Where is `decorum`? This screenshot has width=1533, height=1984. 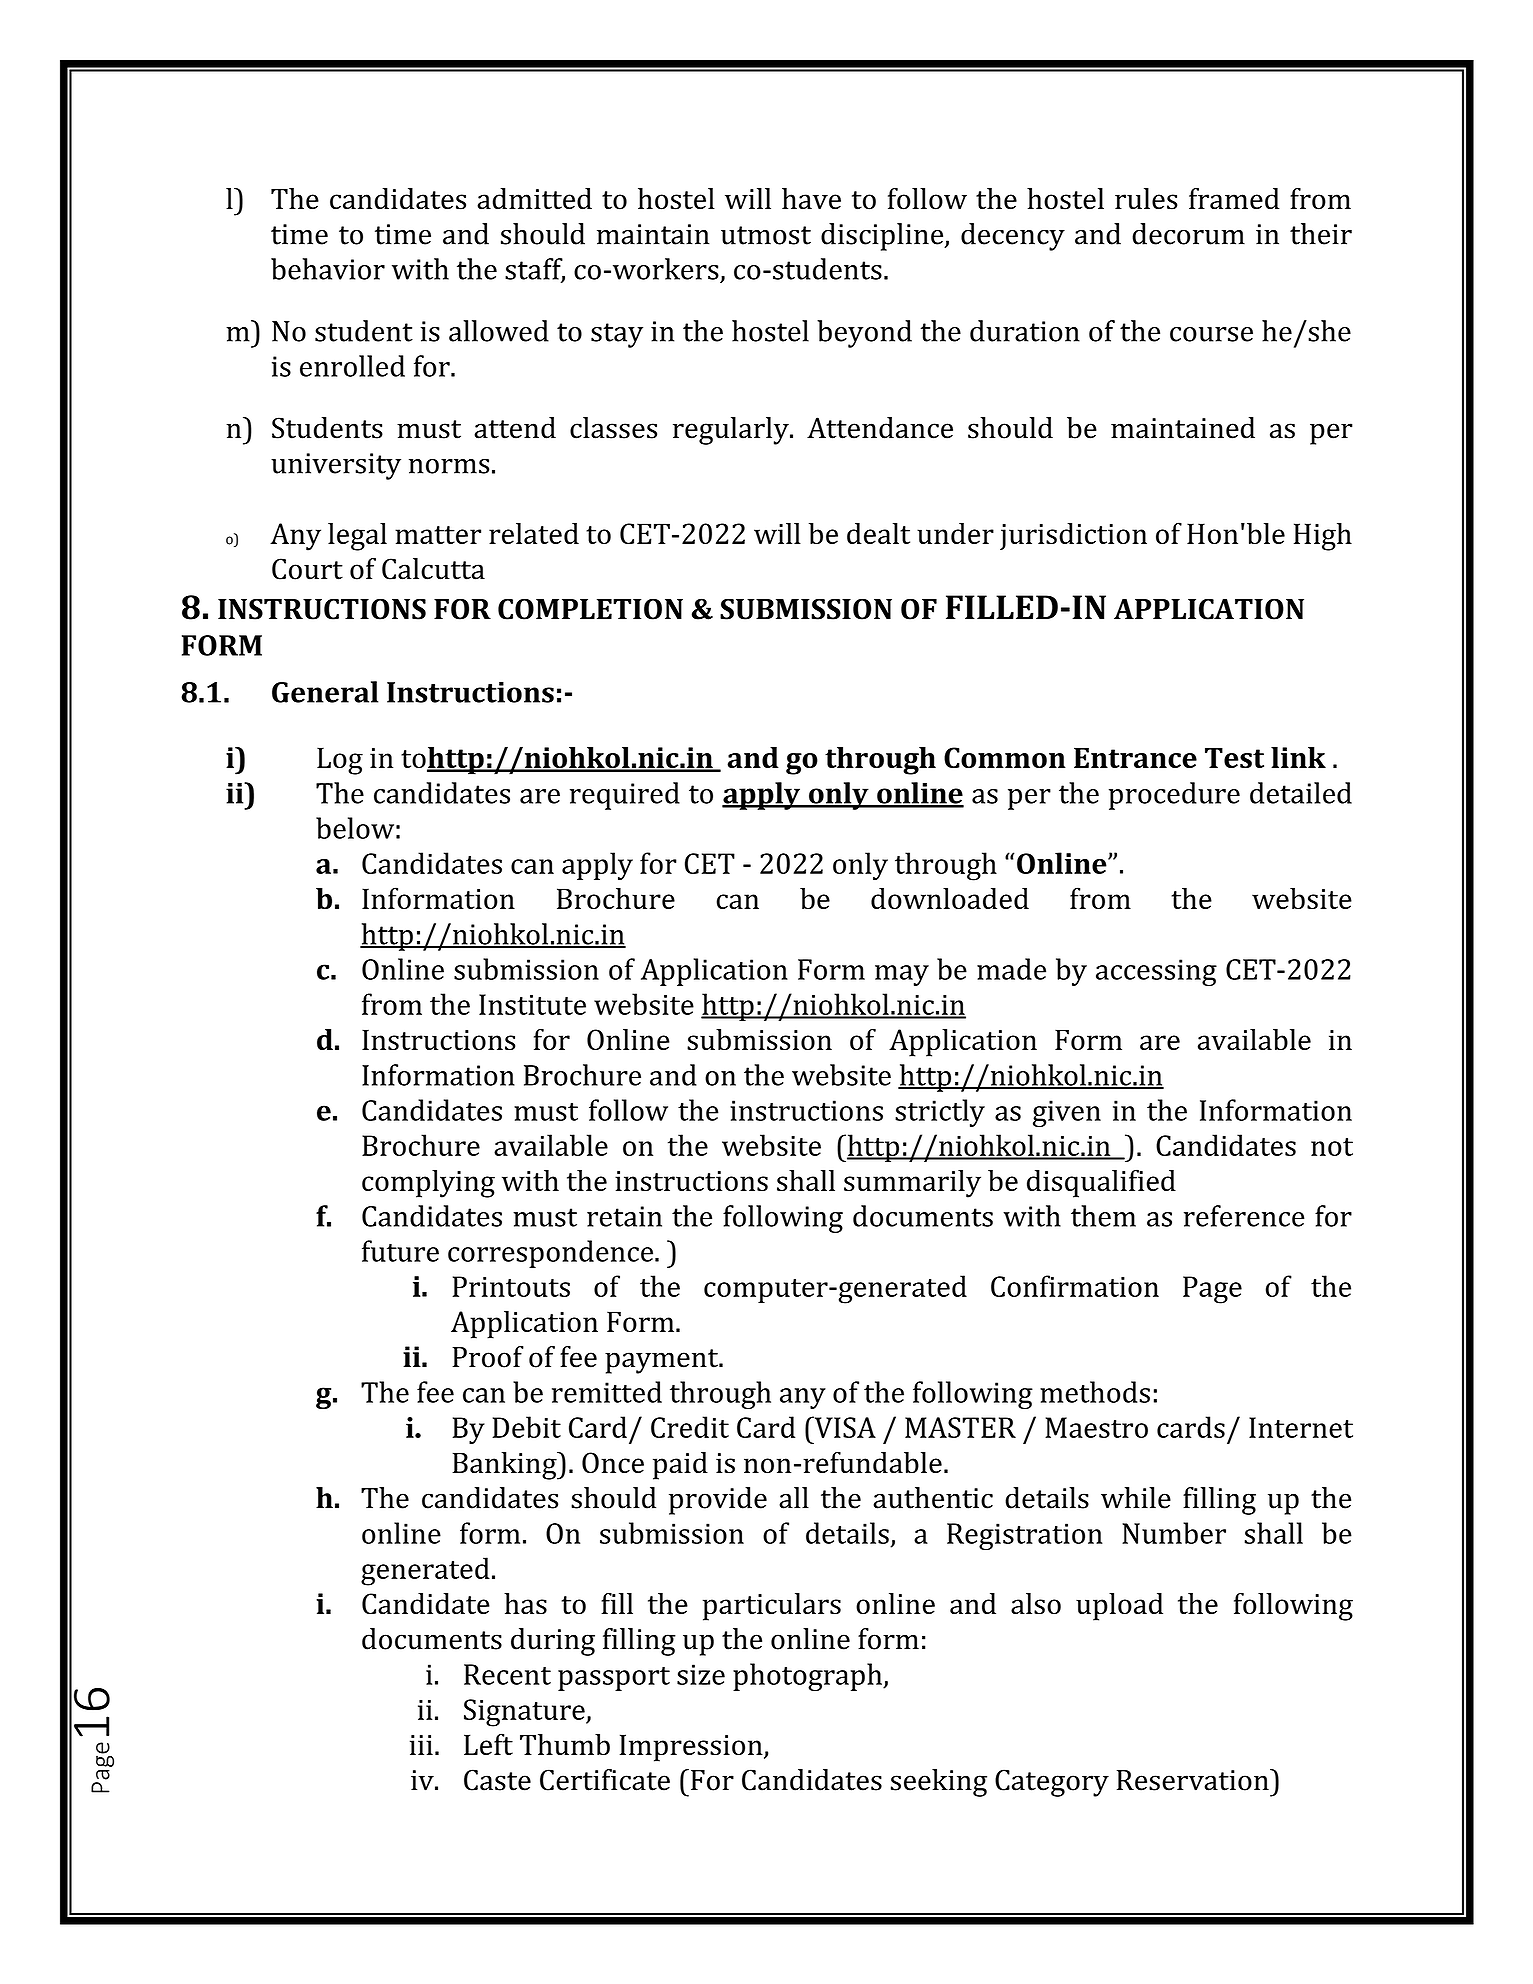
decorum is located at coordinates (1188, 234).
